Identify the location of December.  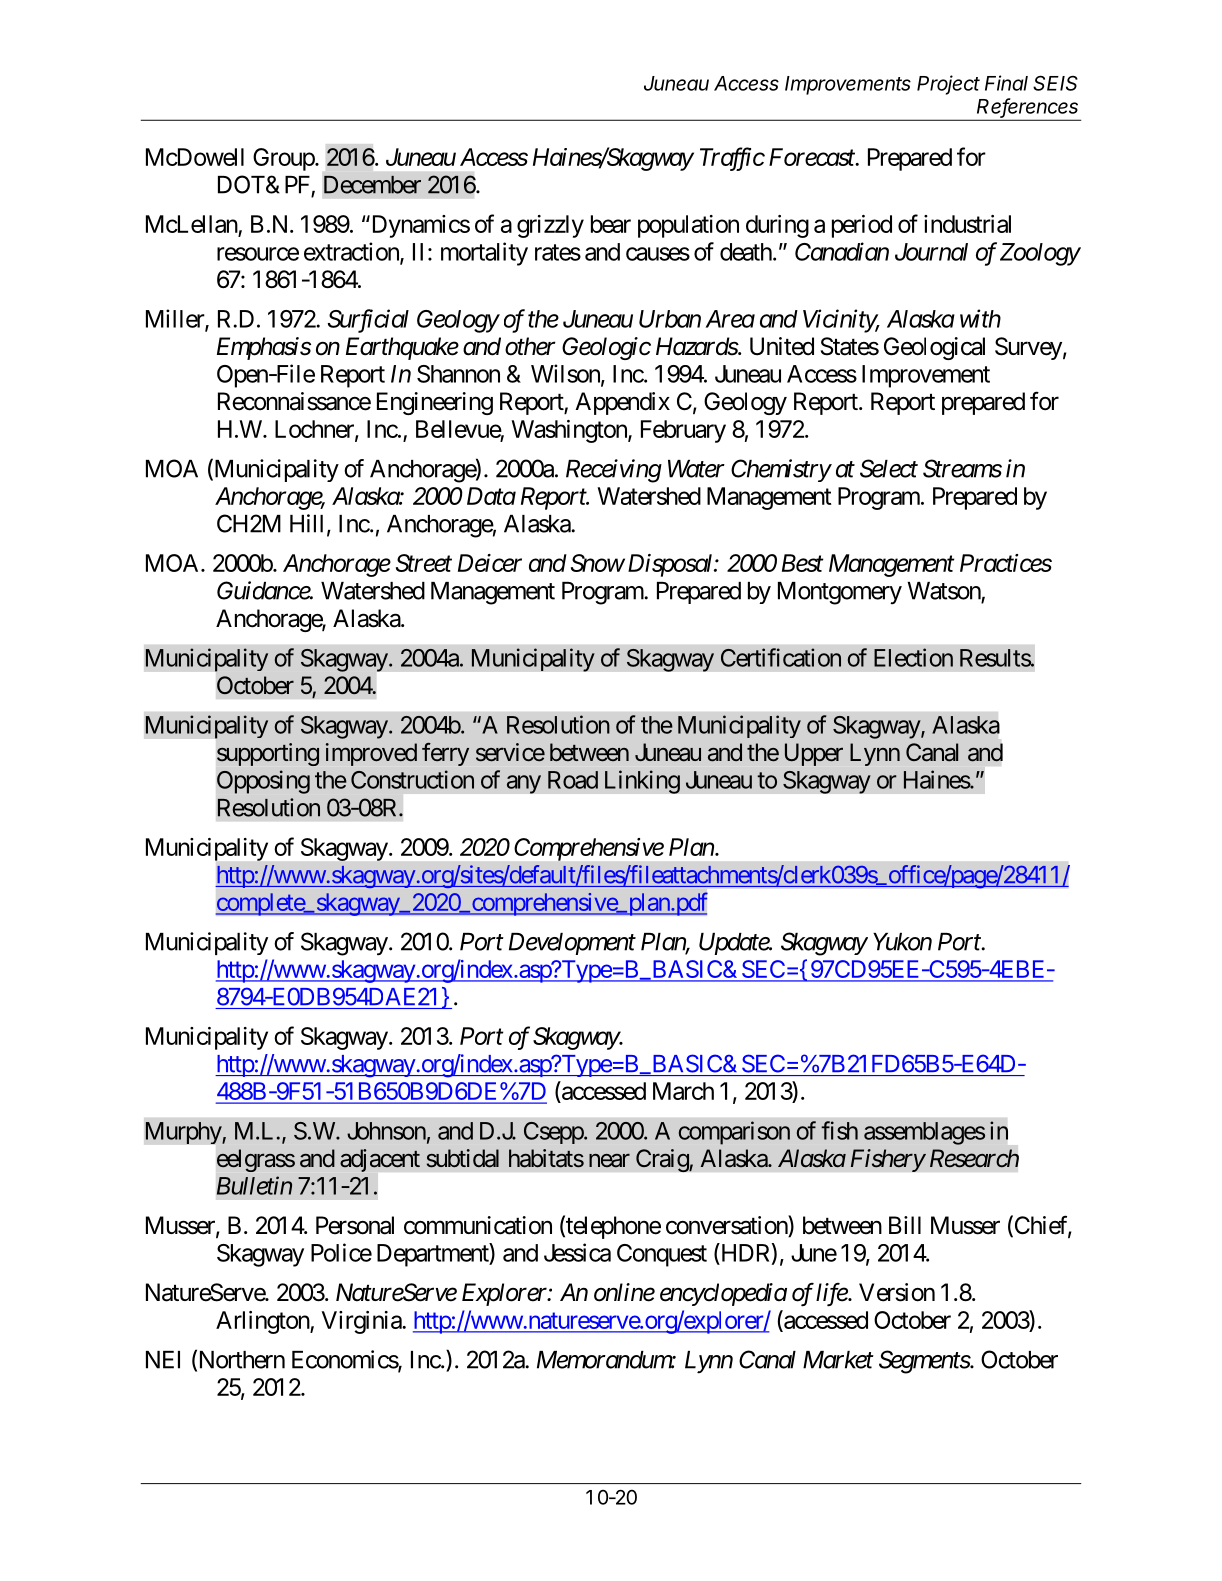
(372, 185).
